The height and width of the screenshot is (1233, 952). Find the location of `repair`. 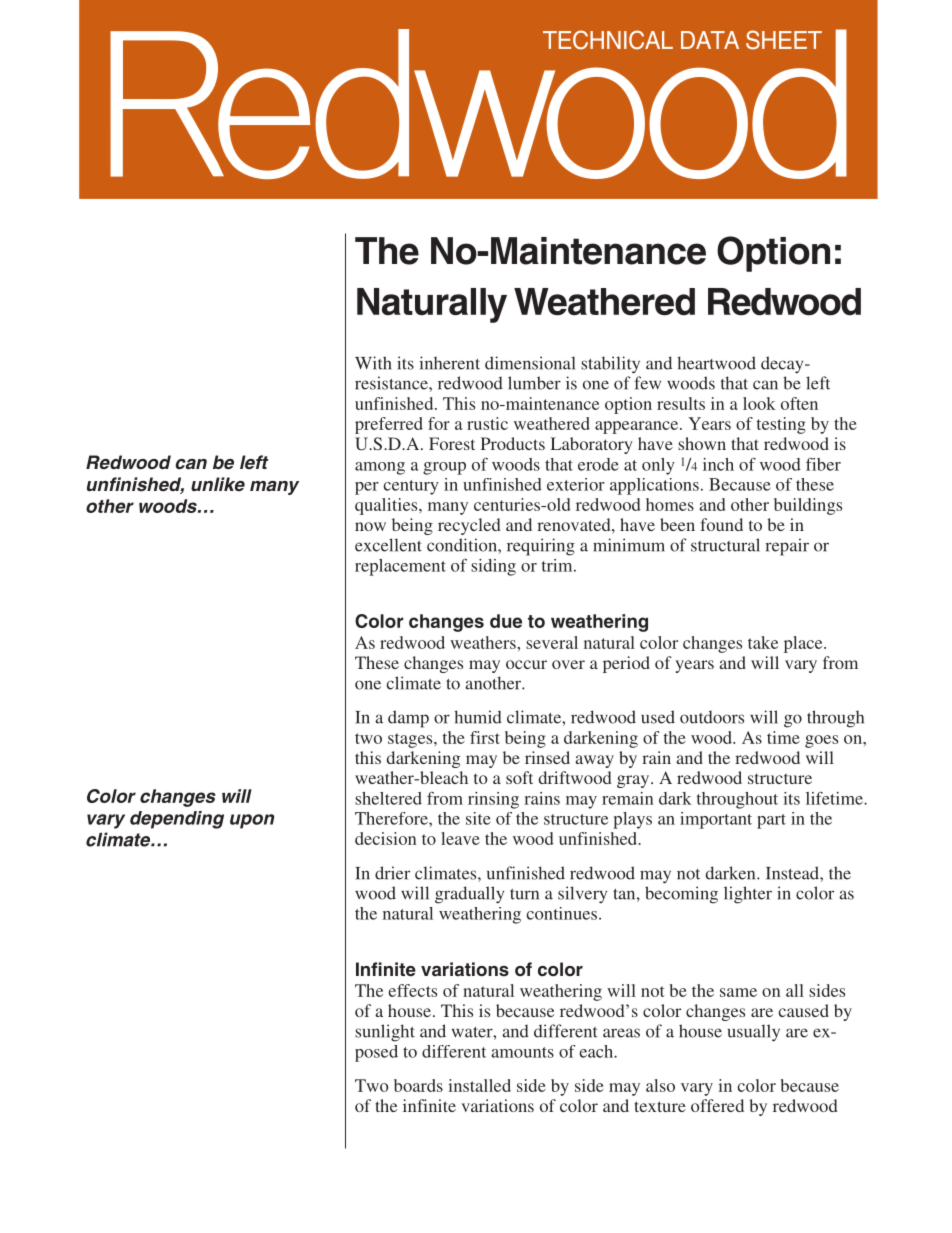

repair is located at coordinates (787, 547).
